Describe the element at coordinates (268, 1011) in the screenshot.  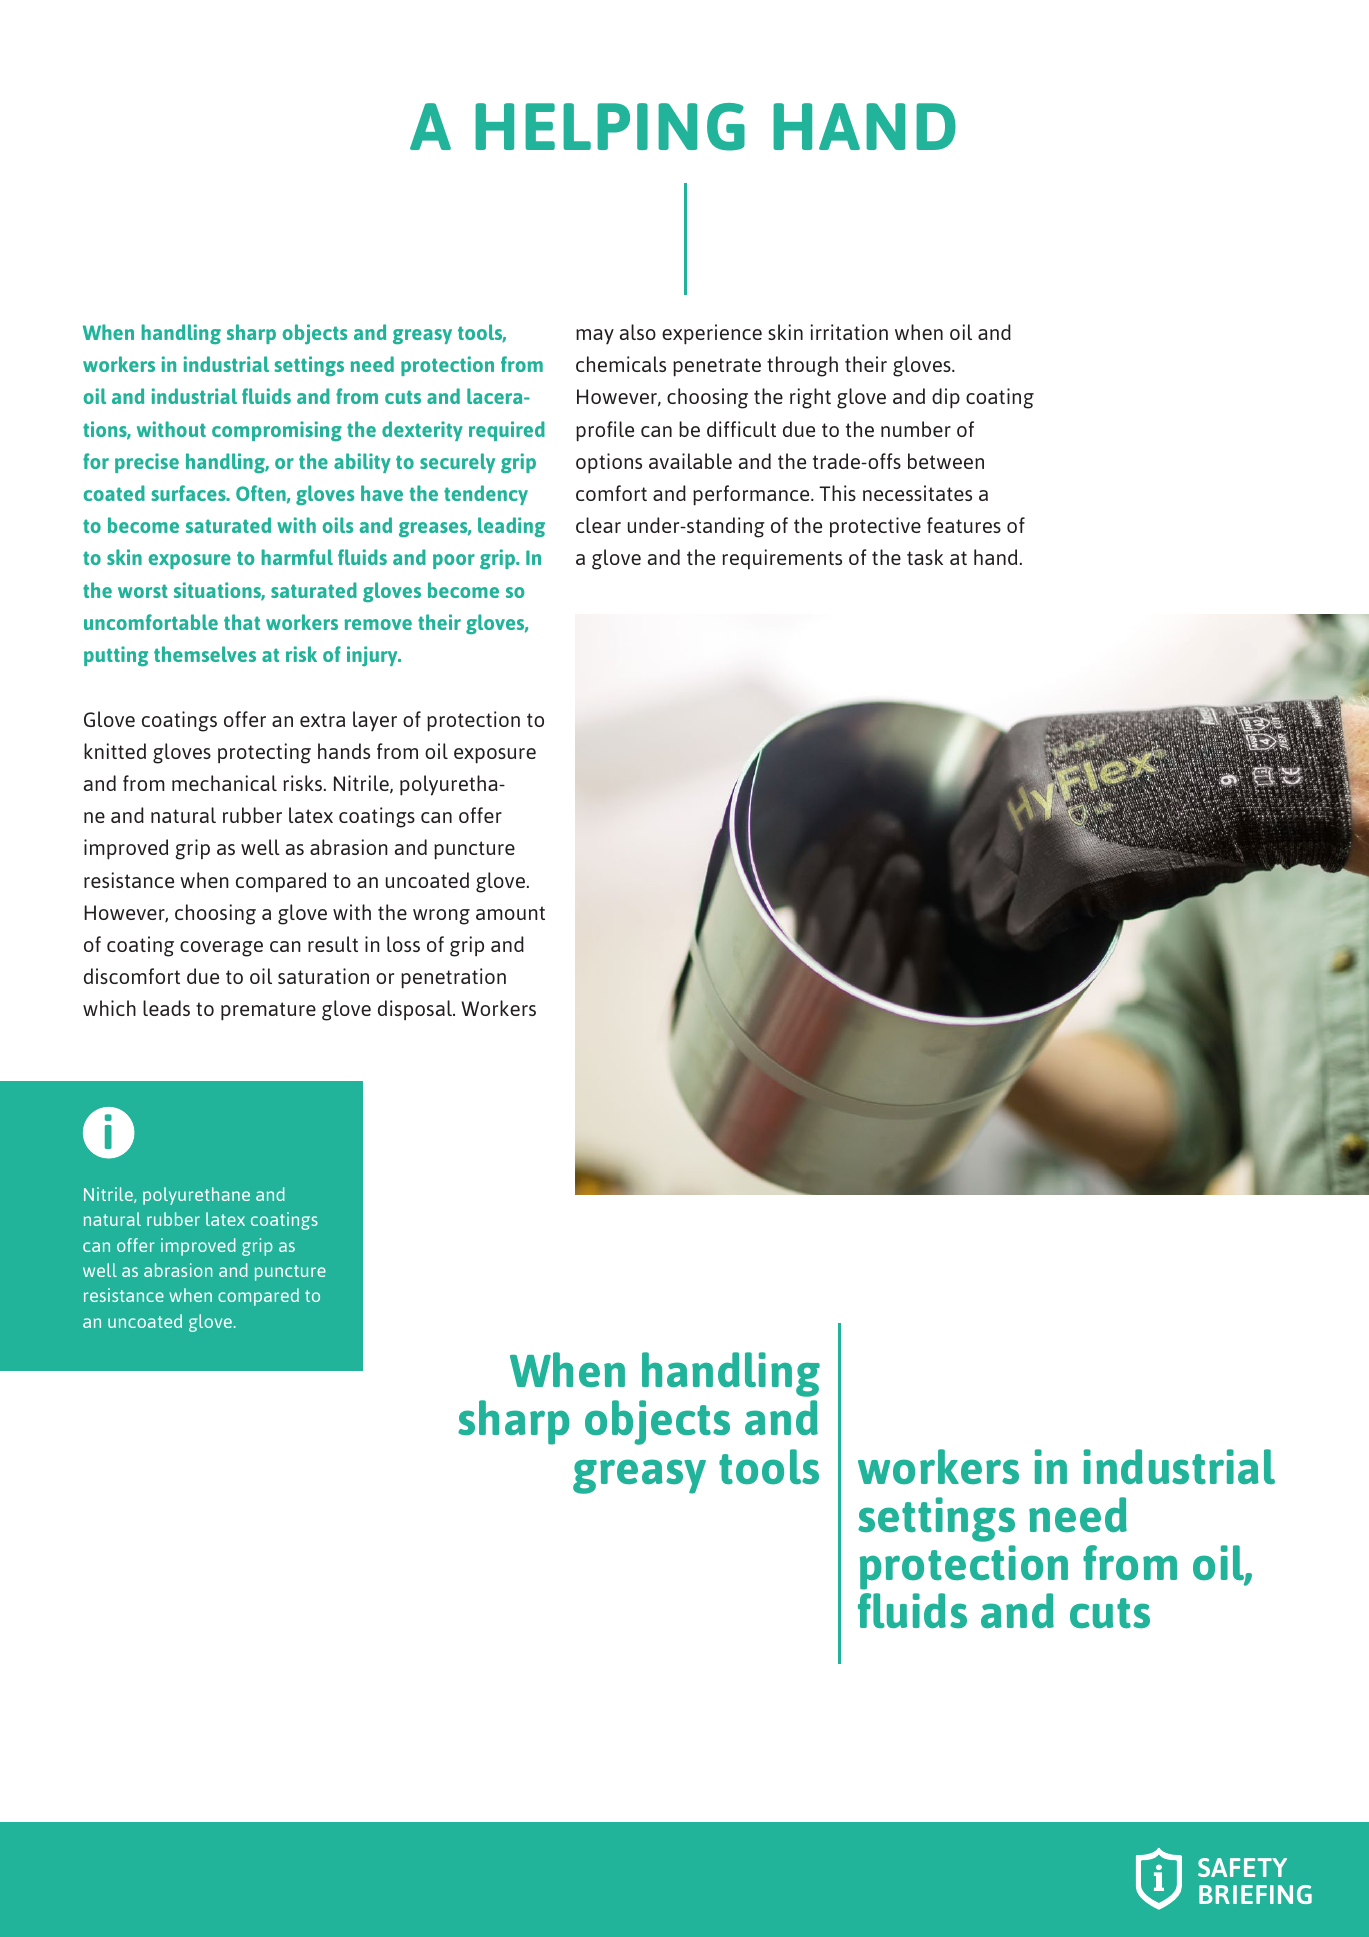
I see `premature` at that location.
